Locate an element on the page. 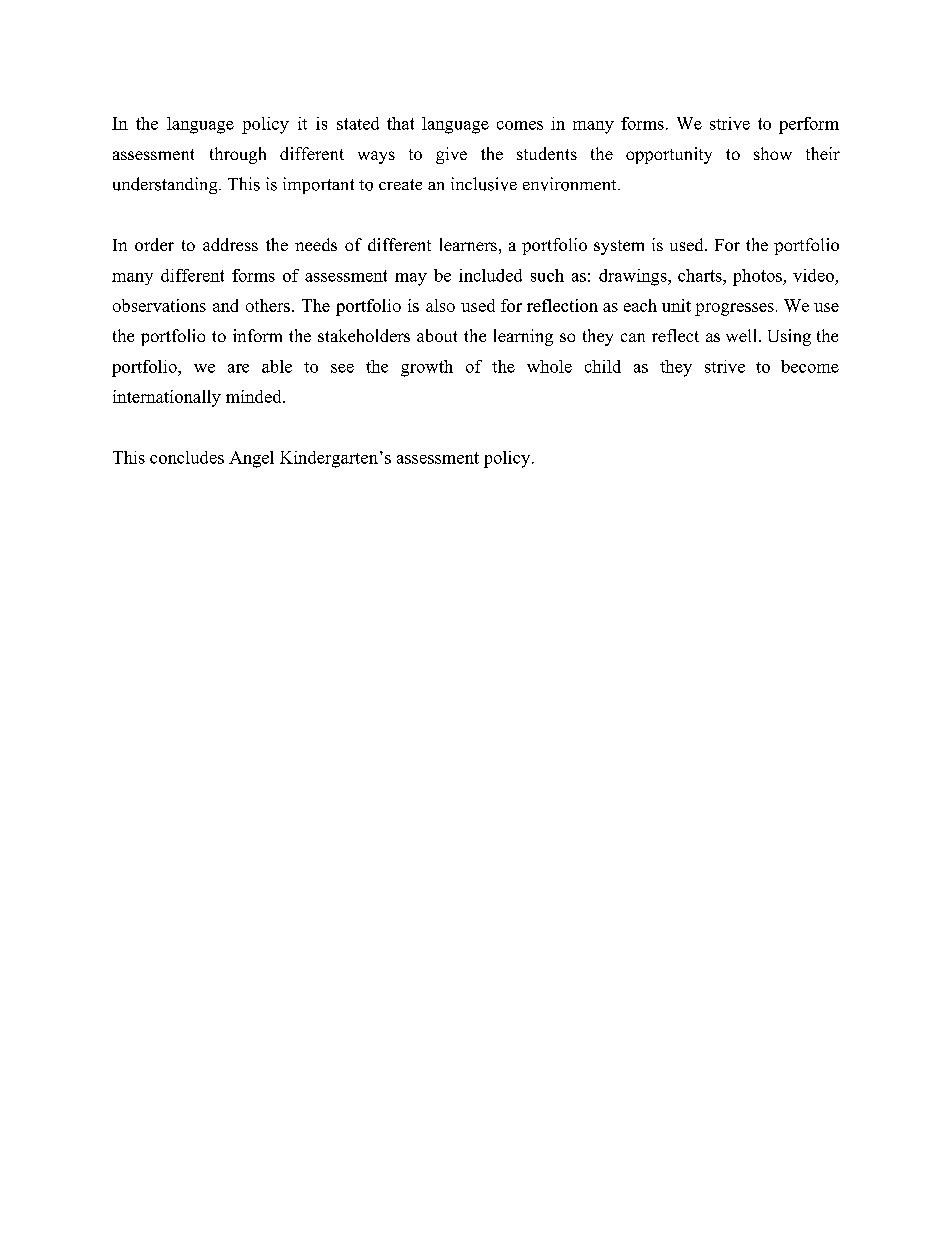  inform is located at coordinates (257, 335).
